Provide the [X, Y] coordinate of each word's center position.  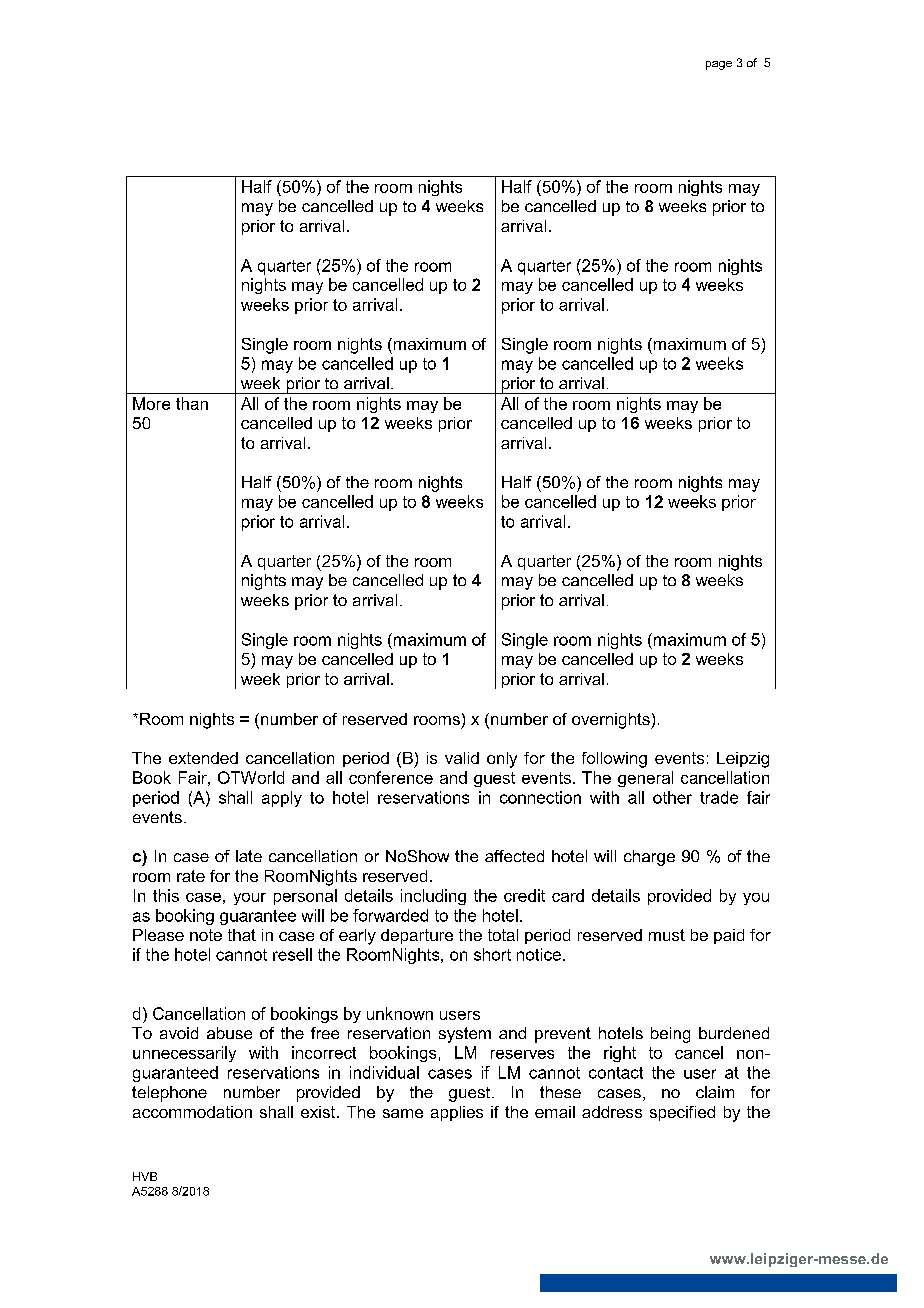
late [249, 856]
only [502, 760]
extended [203, 758]
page [719, 65]
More [151, 403]
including [433, 897]
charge [649, 858]
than [192, 403]
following [614, 760]
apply [282, 799]
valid [462, 758]
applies [457, 1113]
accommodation [192, 1112]
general [645, 779]
